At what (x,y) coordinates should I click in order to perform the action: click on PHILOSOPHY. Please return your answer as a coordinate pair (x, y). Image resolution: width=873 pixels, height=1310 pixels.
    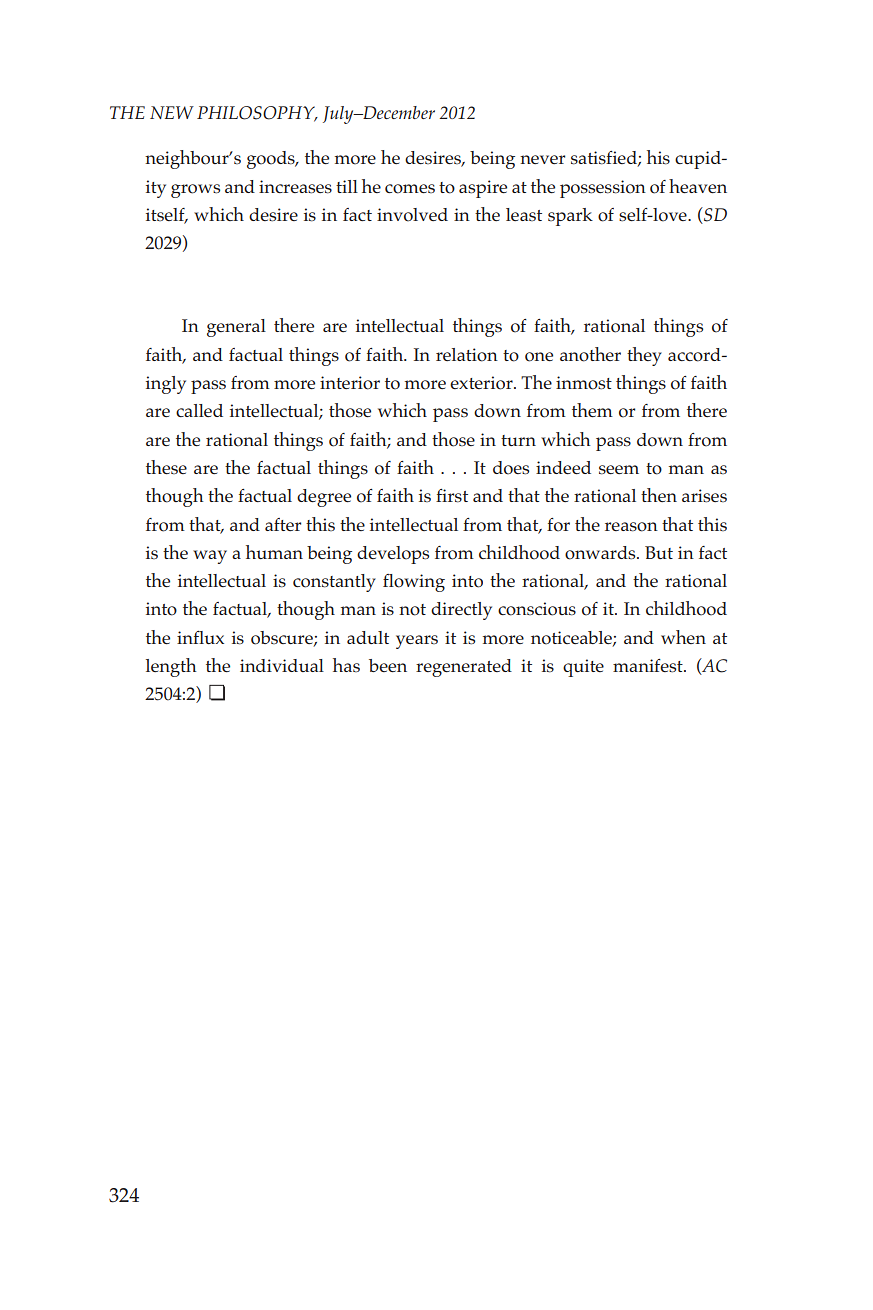
    Looking at the image, I should click on (257, 114).
